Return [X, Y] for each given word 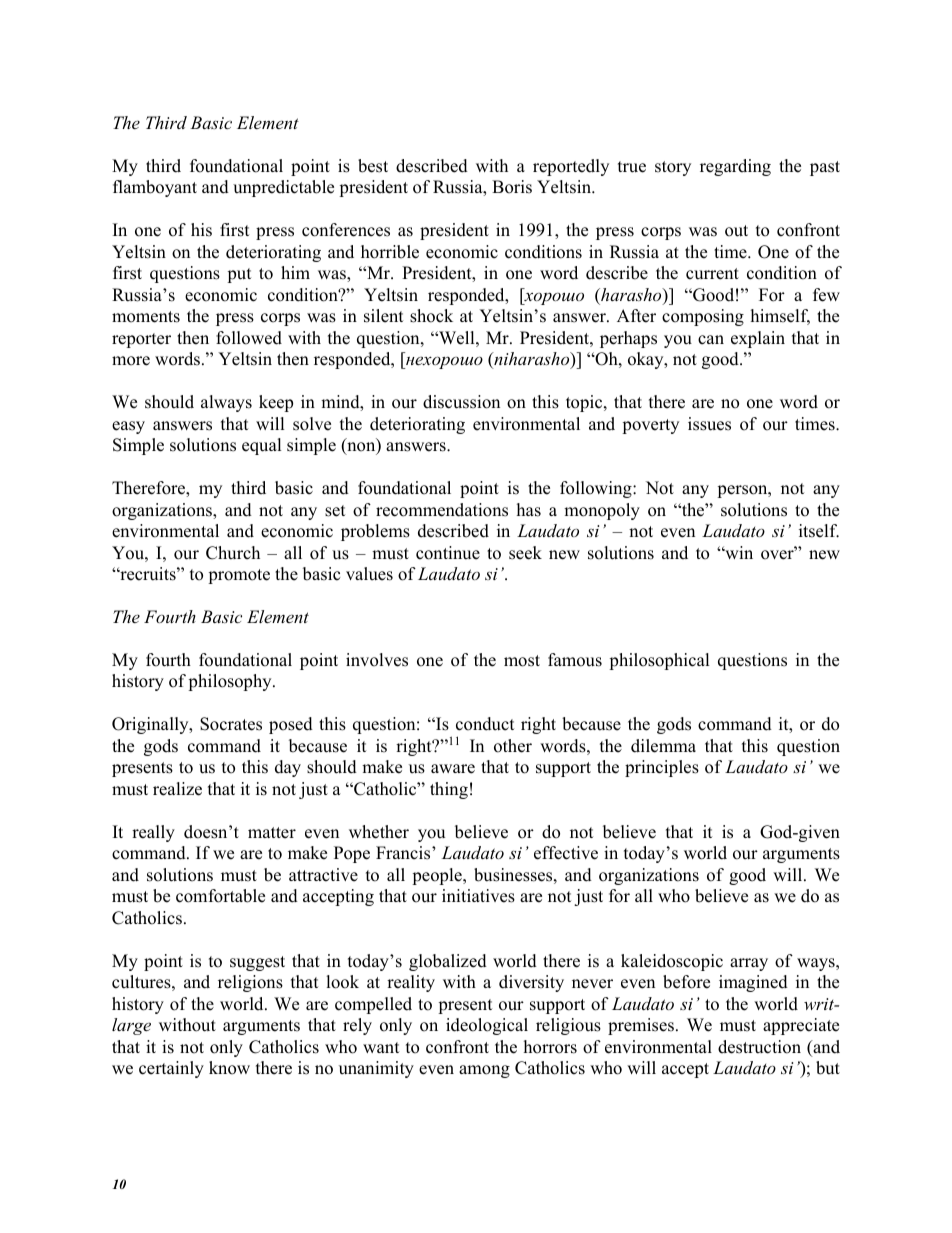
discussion [461, 402]
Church [233, 553]
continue [448, 553]
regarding [735, 167]
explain [758, 339]
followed [249, 338]
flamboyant [155, 188]
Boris [512, 187]
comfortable [220, 896]
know [229, 1068]
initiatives [478, 896]
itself [819, 531]
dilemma [663, 746]
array [749, 964]
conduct [485, 724]
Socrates [231, 724]
